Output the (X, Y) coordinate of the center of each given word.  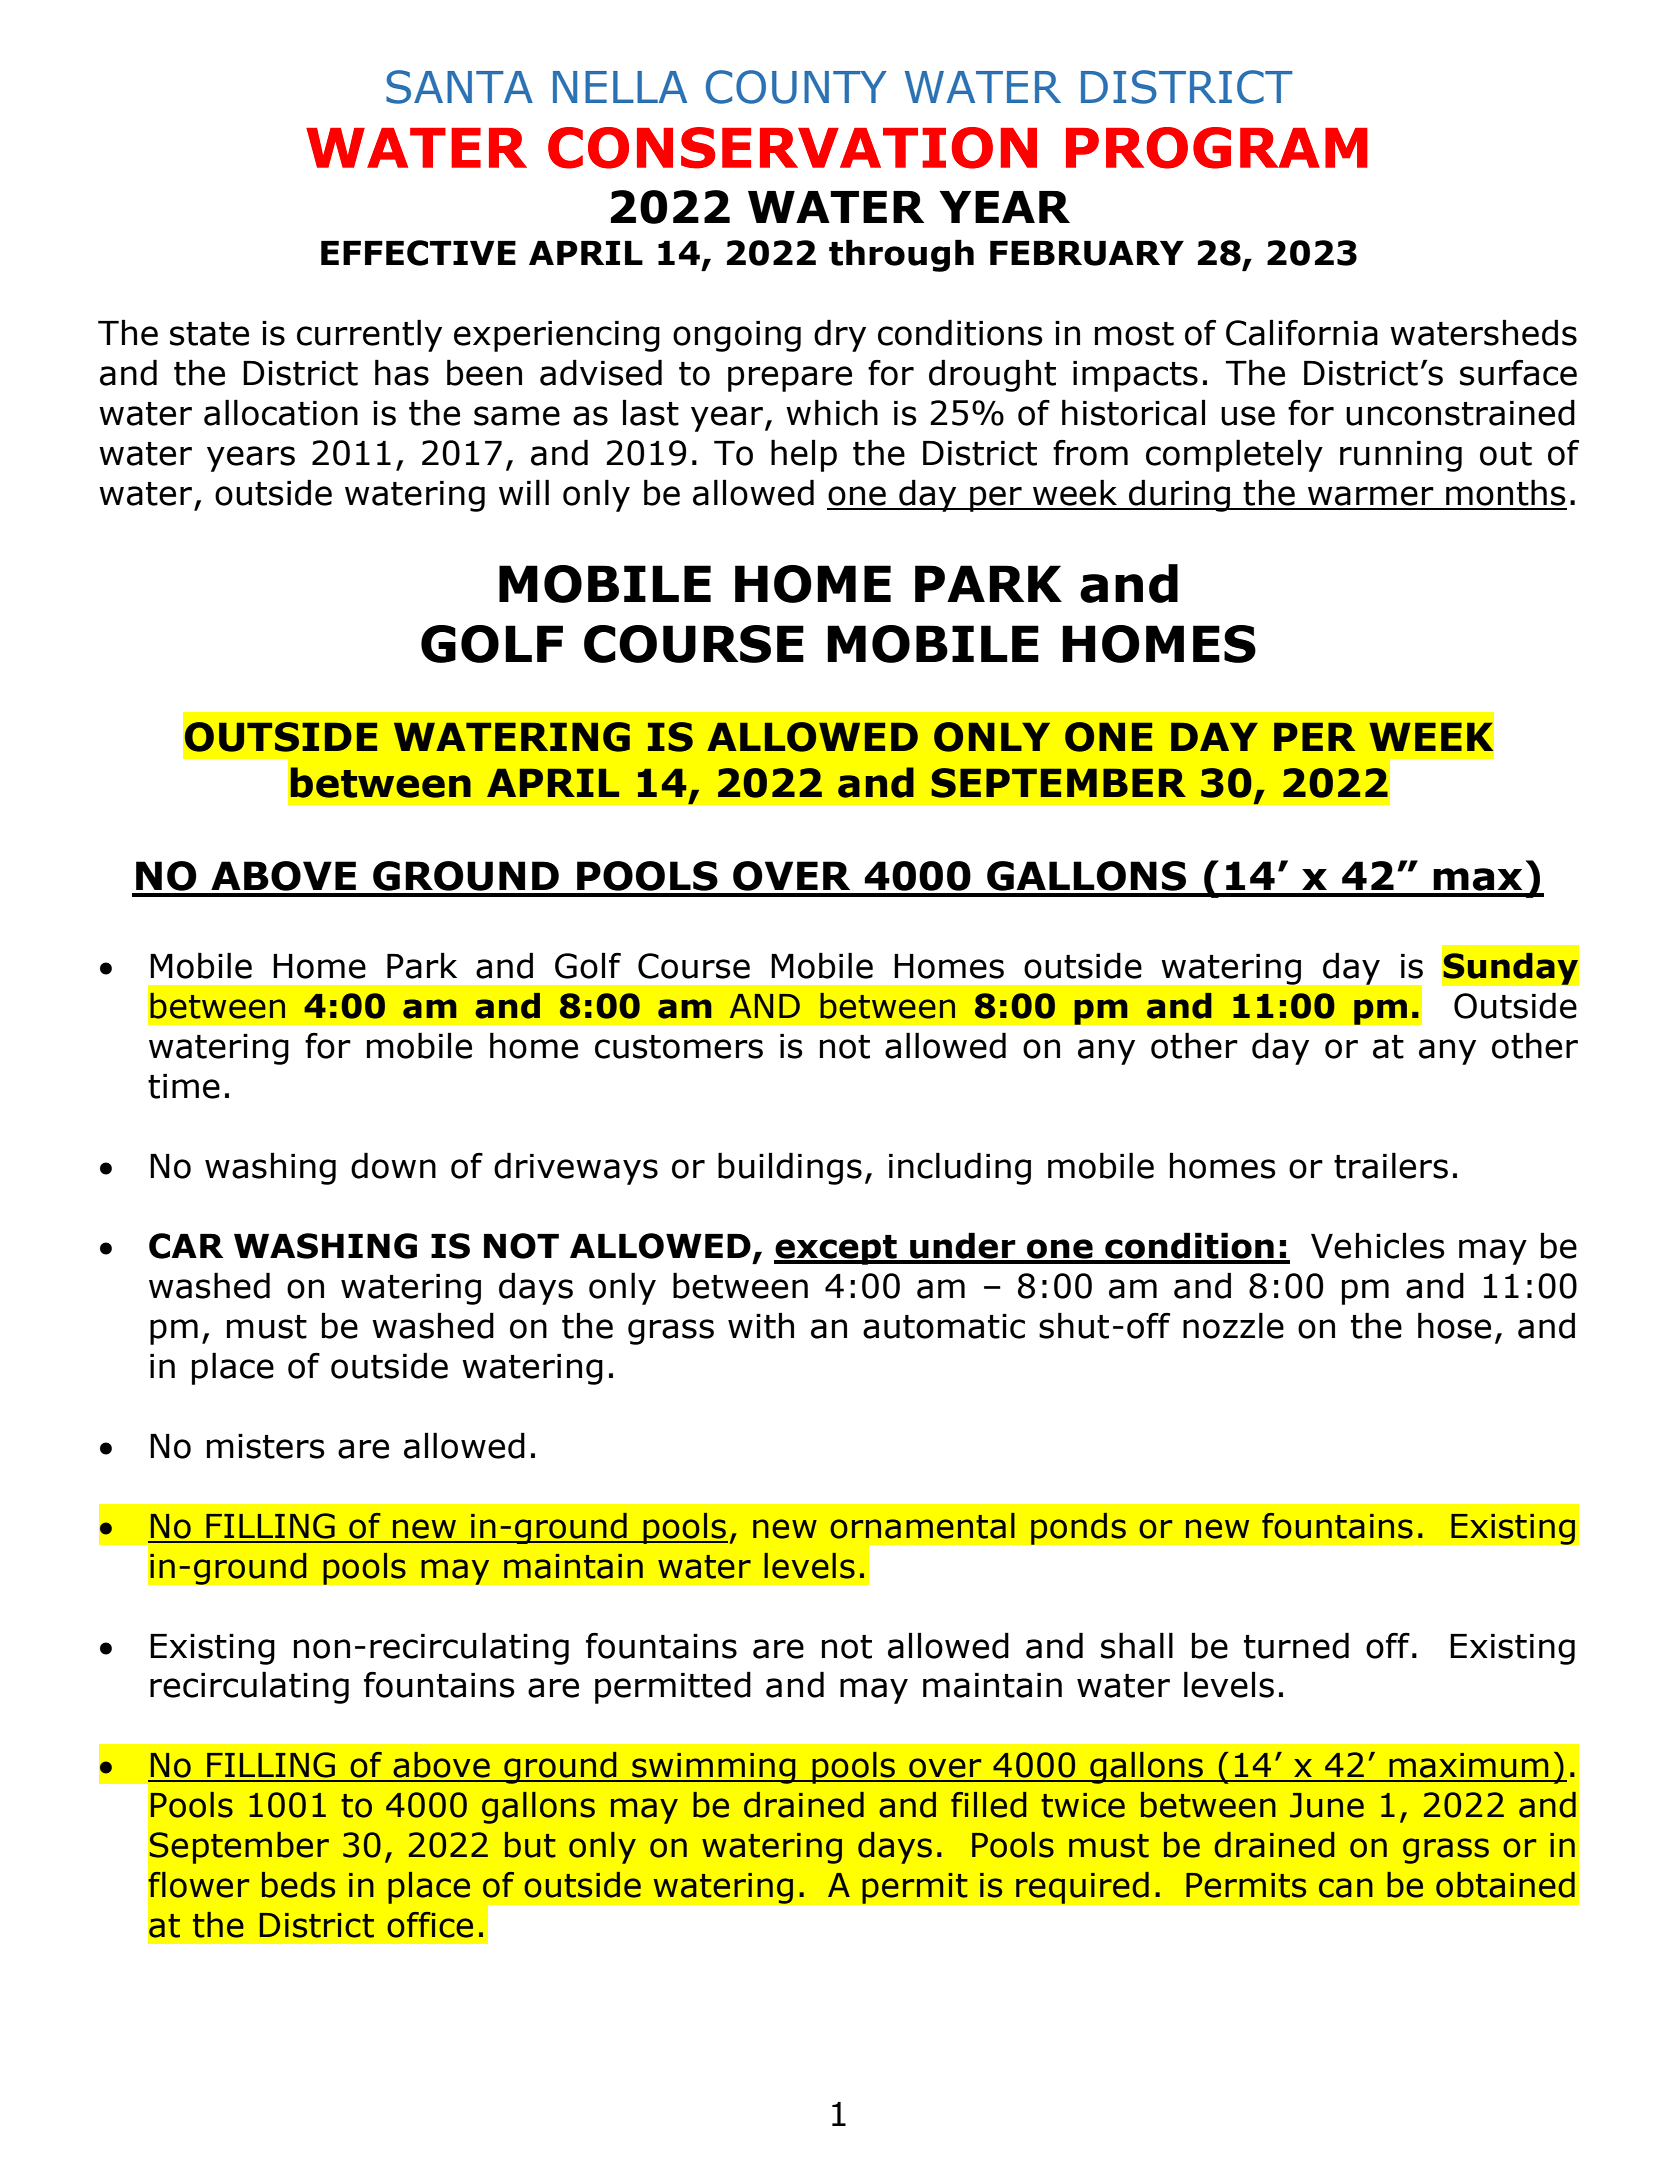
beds (298, 1885)
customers (679, 1047)
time (184, 1086)
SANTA (459, 87)
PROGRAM (1217, 148)
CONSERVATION (792, 148)
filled (988, 1805)
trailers (1391, 1165)
